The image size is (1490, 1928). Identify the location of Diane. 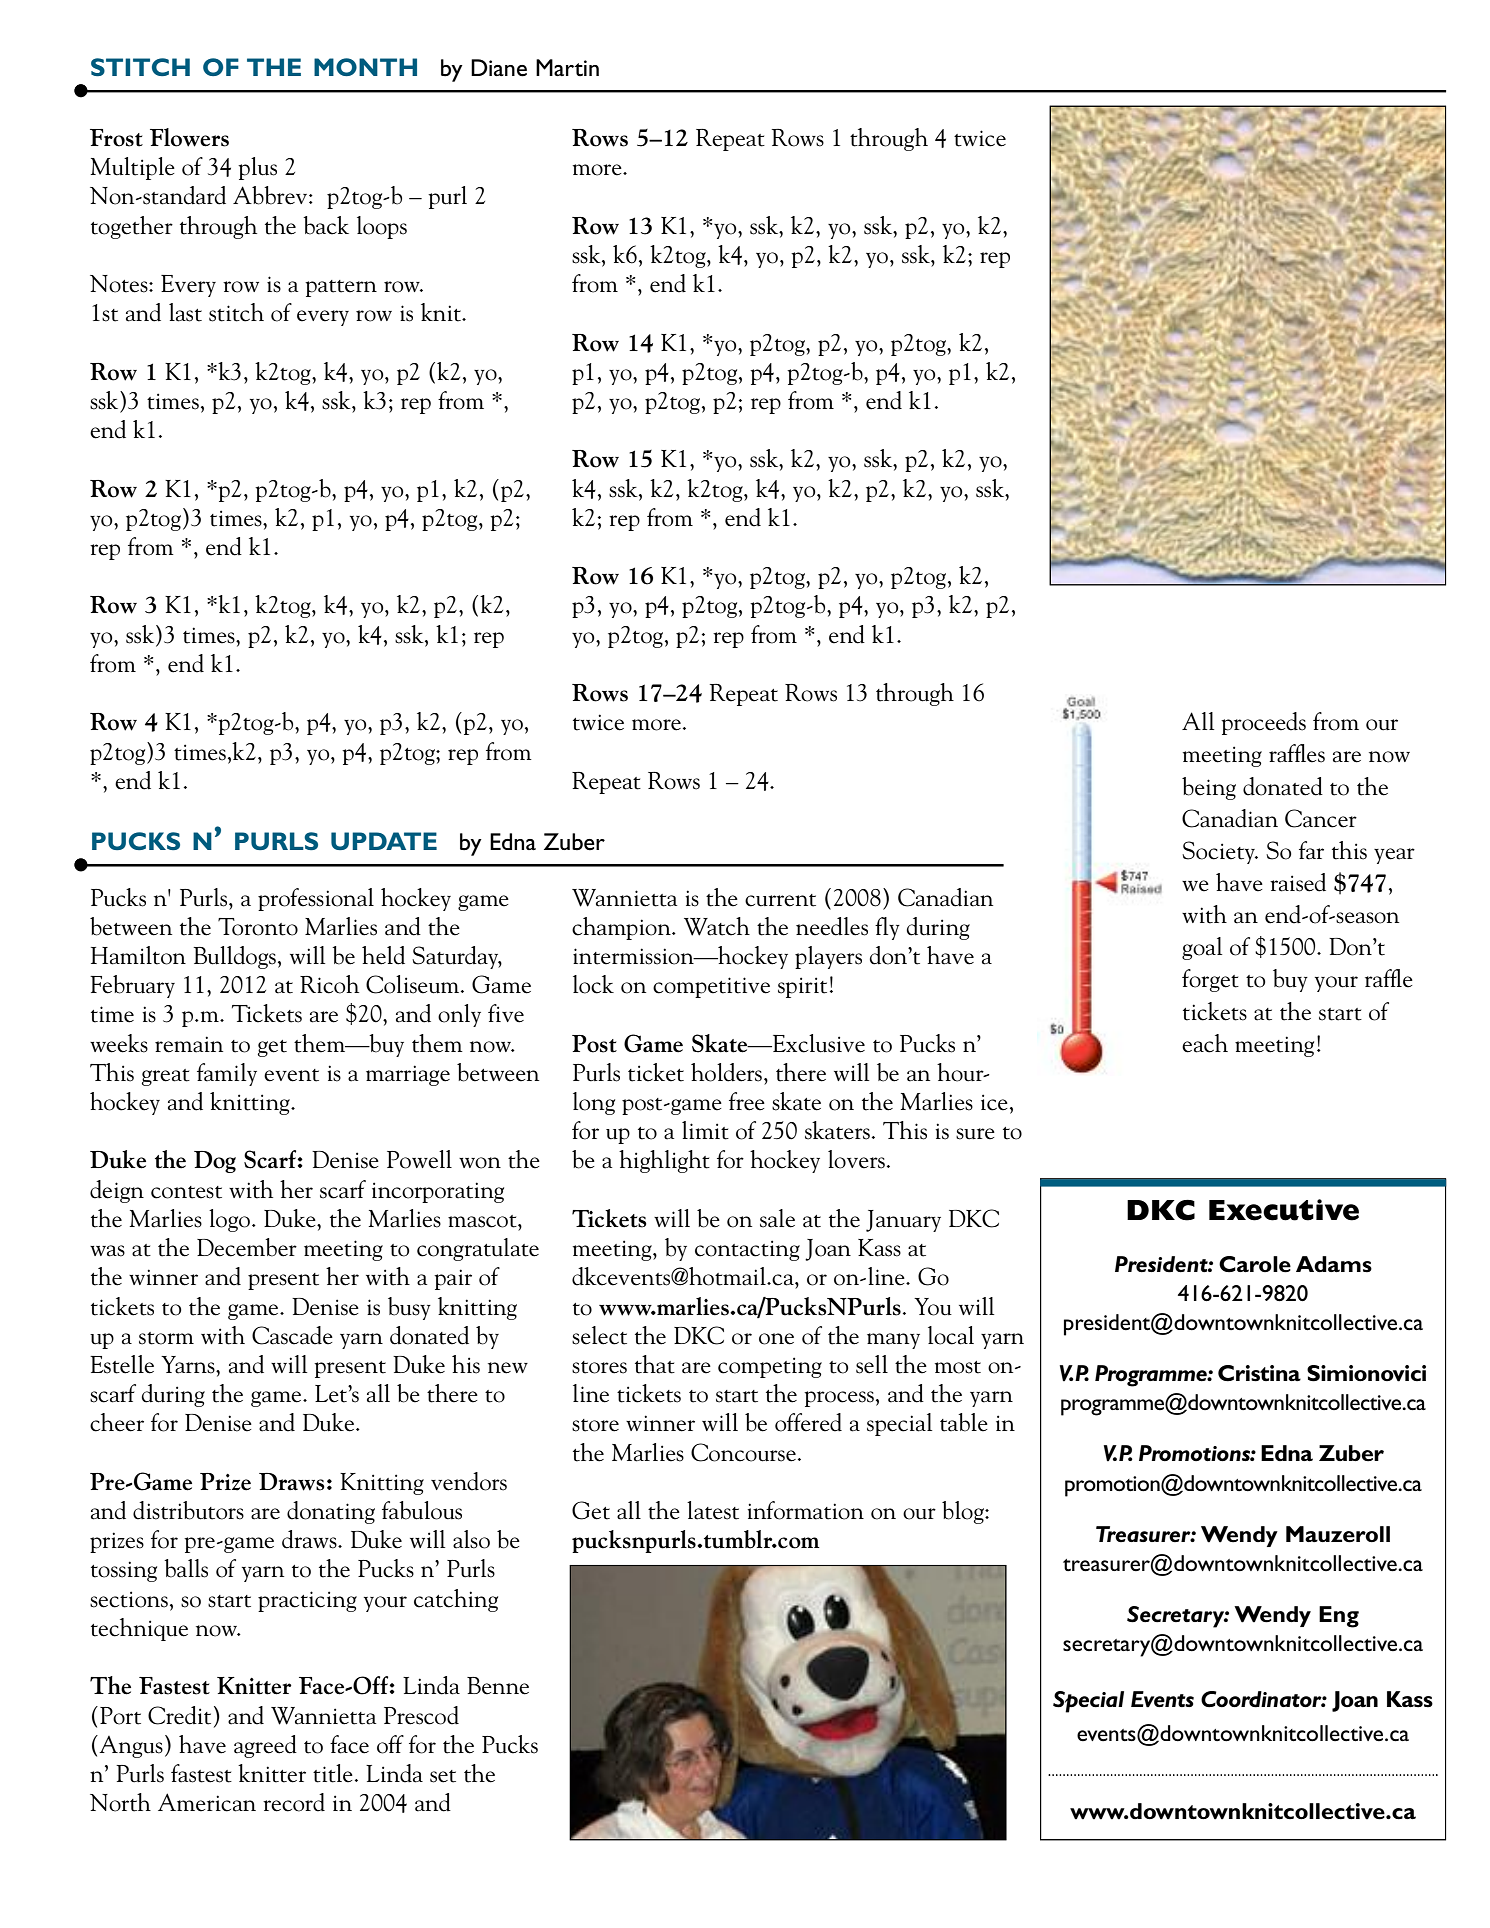
(499, 68).
